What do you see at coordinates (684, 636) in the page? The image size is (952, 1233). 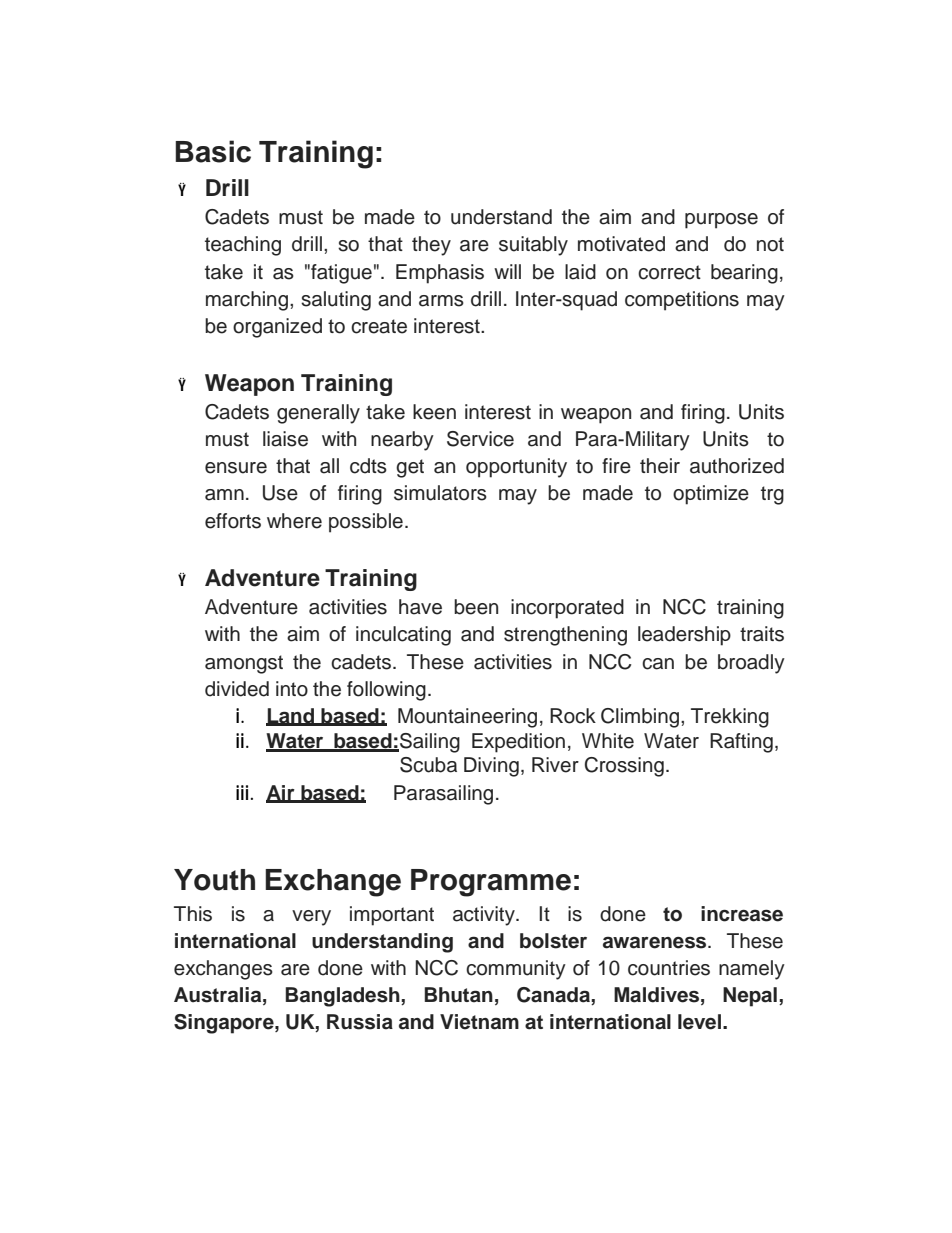 I see `leadership` at bounding box center [684, 636].
